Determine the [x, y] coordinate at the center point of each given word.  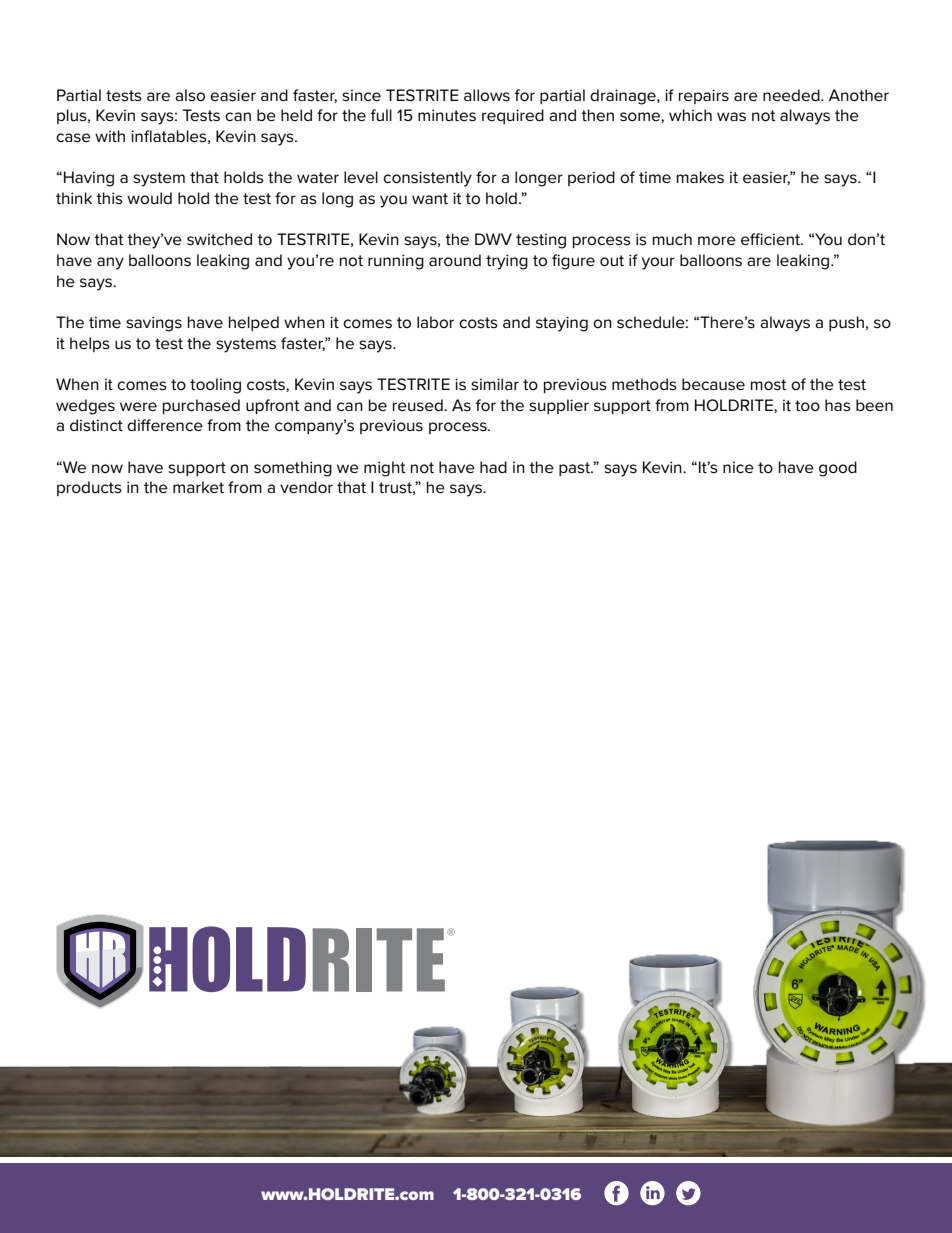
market [198, 487]
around [455, 260]
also [190, 95]
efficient [772, 239]
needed [792, 95]
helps [90, 344]
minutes [447, 115]
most [769, 385]
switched [219, 239]
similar [495, 384]
